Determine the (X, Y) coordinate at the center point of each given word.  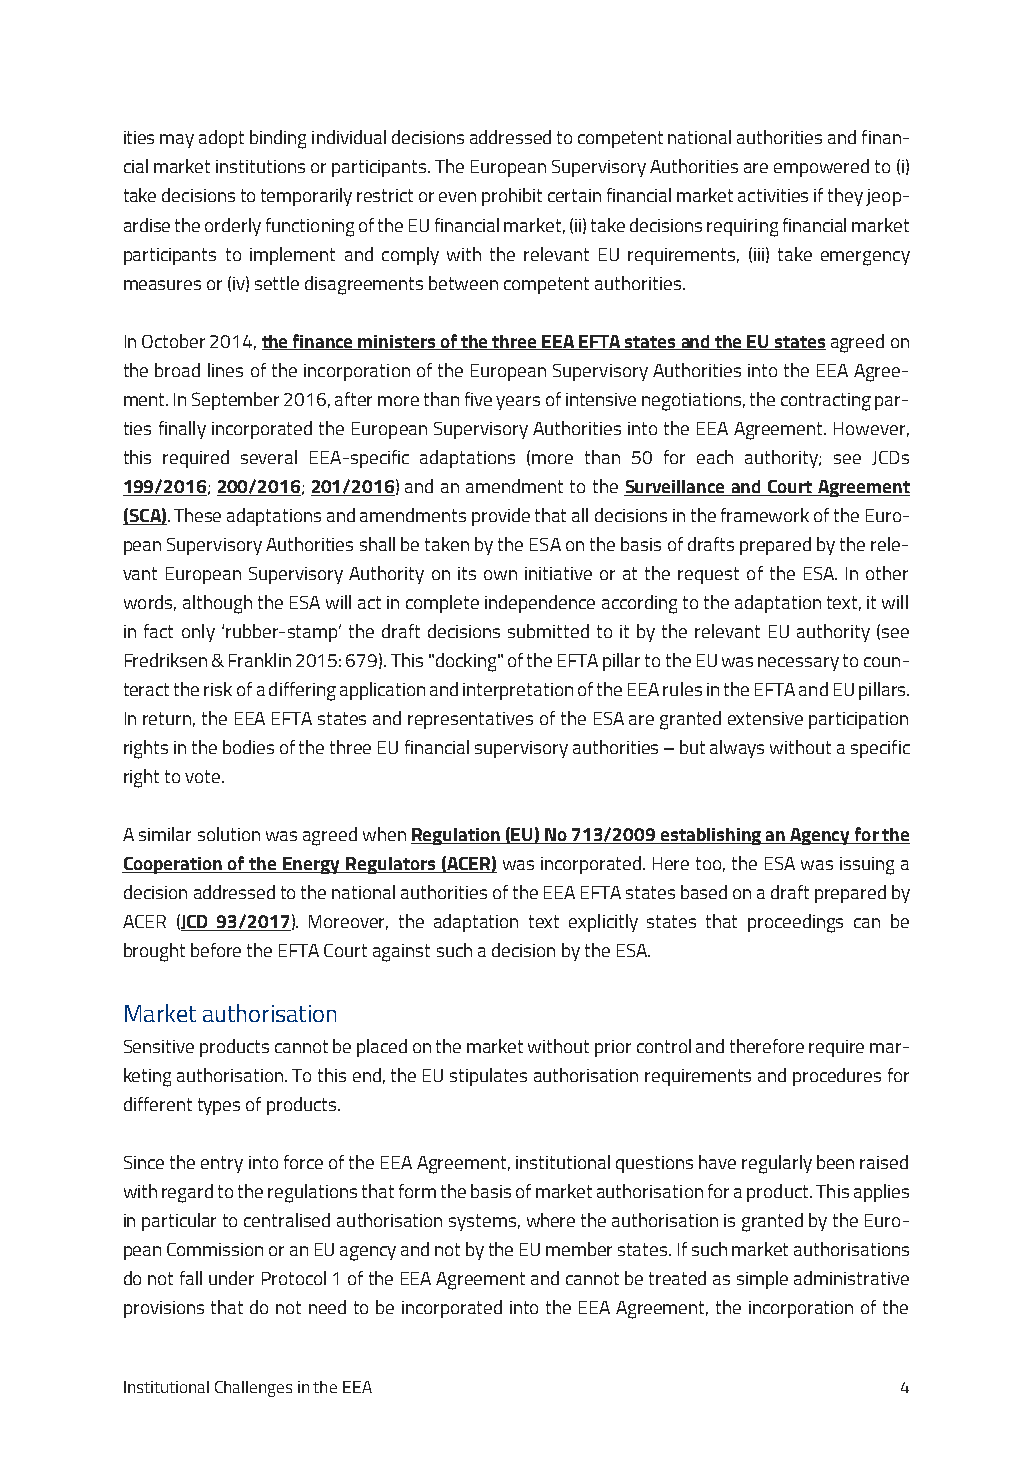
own (500, 575)
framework (765, 515)
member (579, 1249)
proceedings (795, 923)
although (217, 604)
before (216, 950)
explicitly (603, 923)
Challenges (253, 1389)
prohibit (512, 197)
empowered (821, 168)
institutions (260, 166)
